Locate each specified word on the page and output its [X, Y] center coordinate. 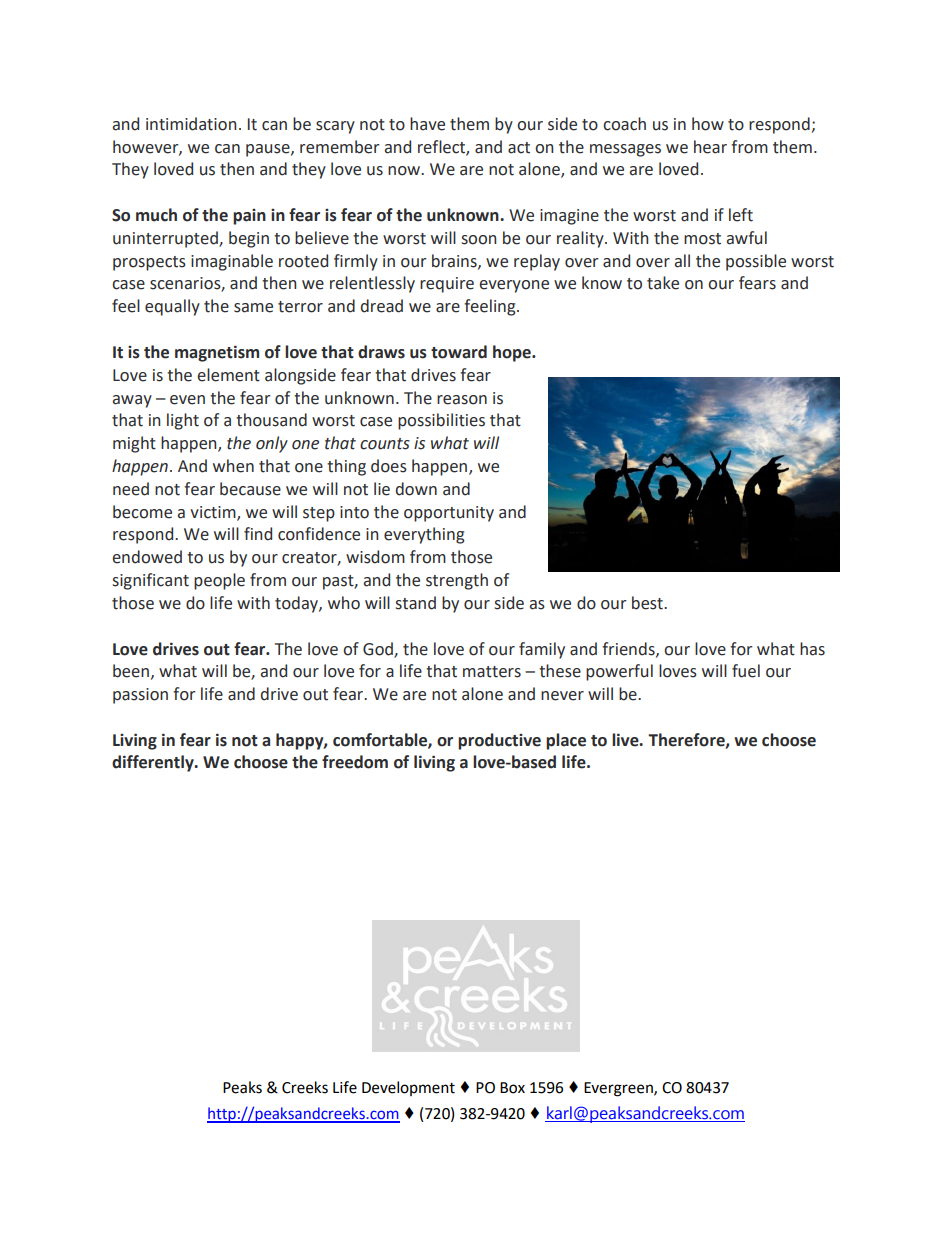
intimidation [191, 124]
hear [710, 147]
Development [408, 1088]
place [566, 741]
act [519, 148]
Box [512, 1088]
